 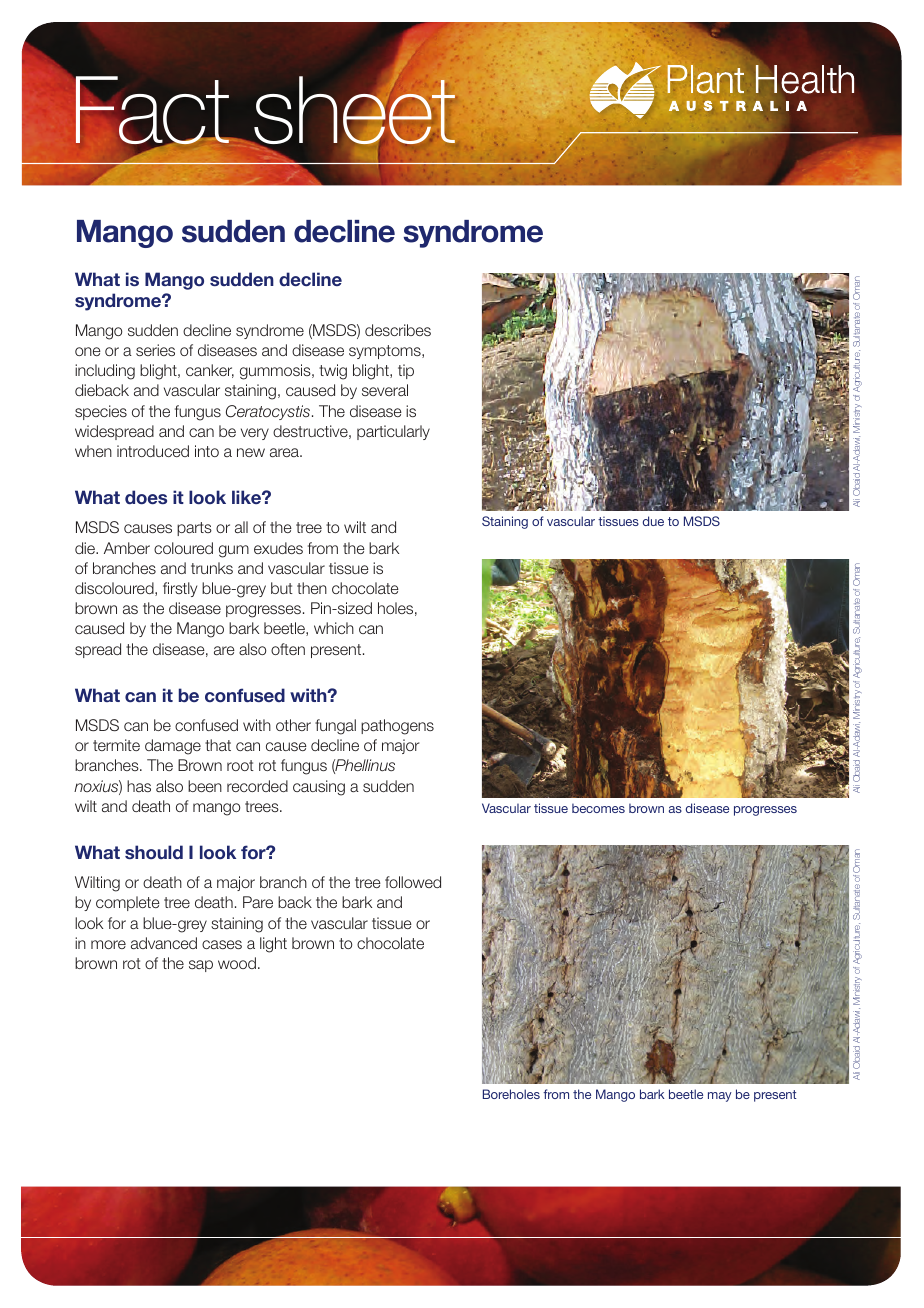 I want to click on wood, so click(x=237, y=963).
